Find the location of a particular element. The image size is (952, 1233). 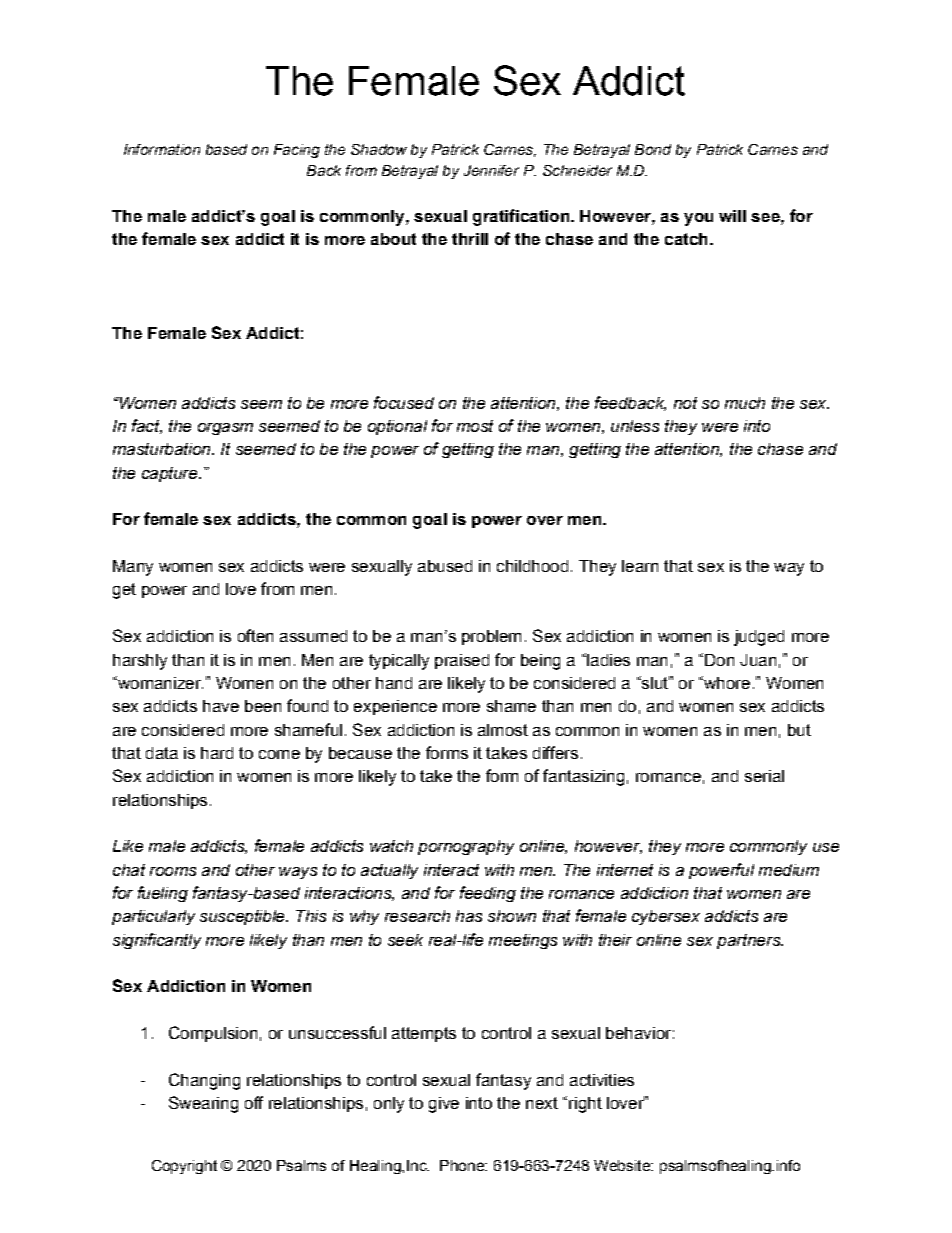

Swearing is located at coordinates (203, 1104).
